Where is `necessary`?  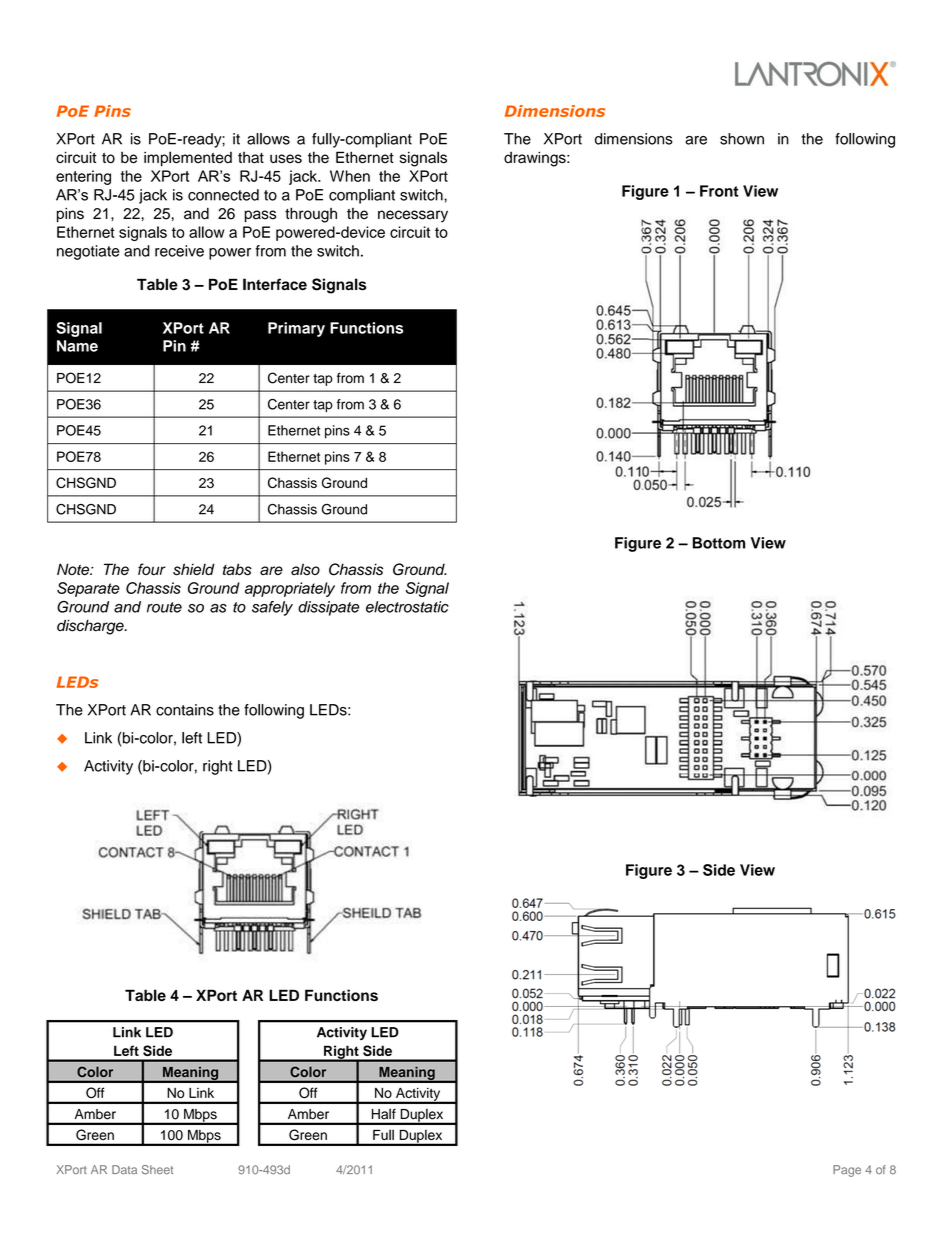
necessary is located at coordinates (413, 216).
